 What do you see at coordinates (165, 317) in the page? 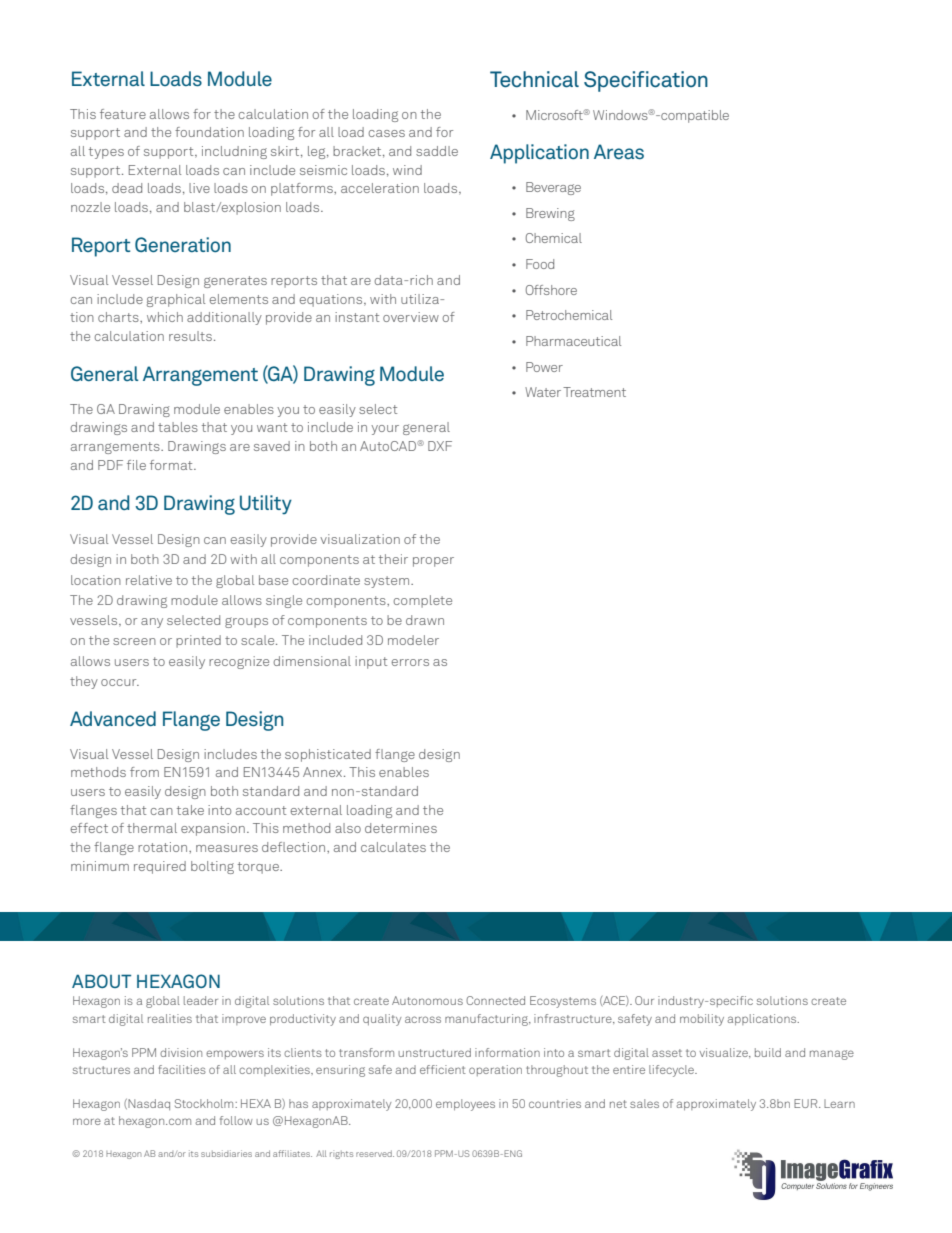
I see `which` at bounding box center [165, 317].
